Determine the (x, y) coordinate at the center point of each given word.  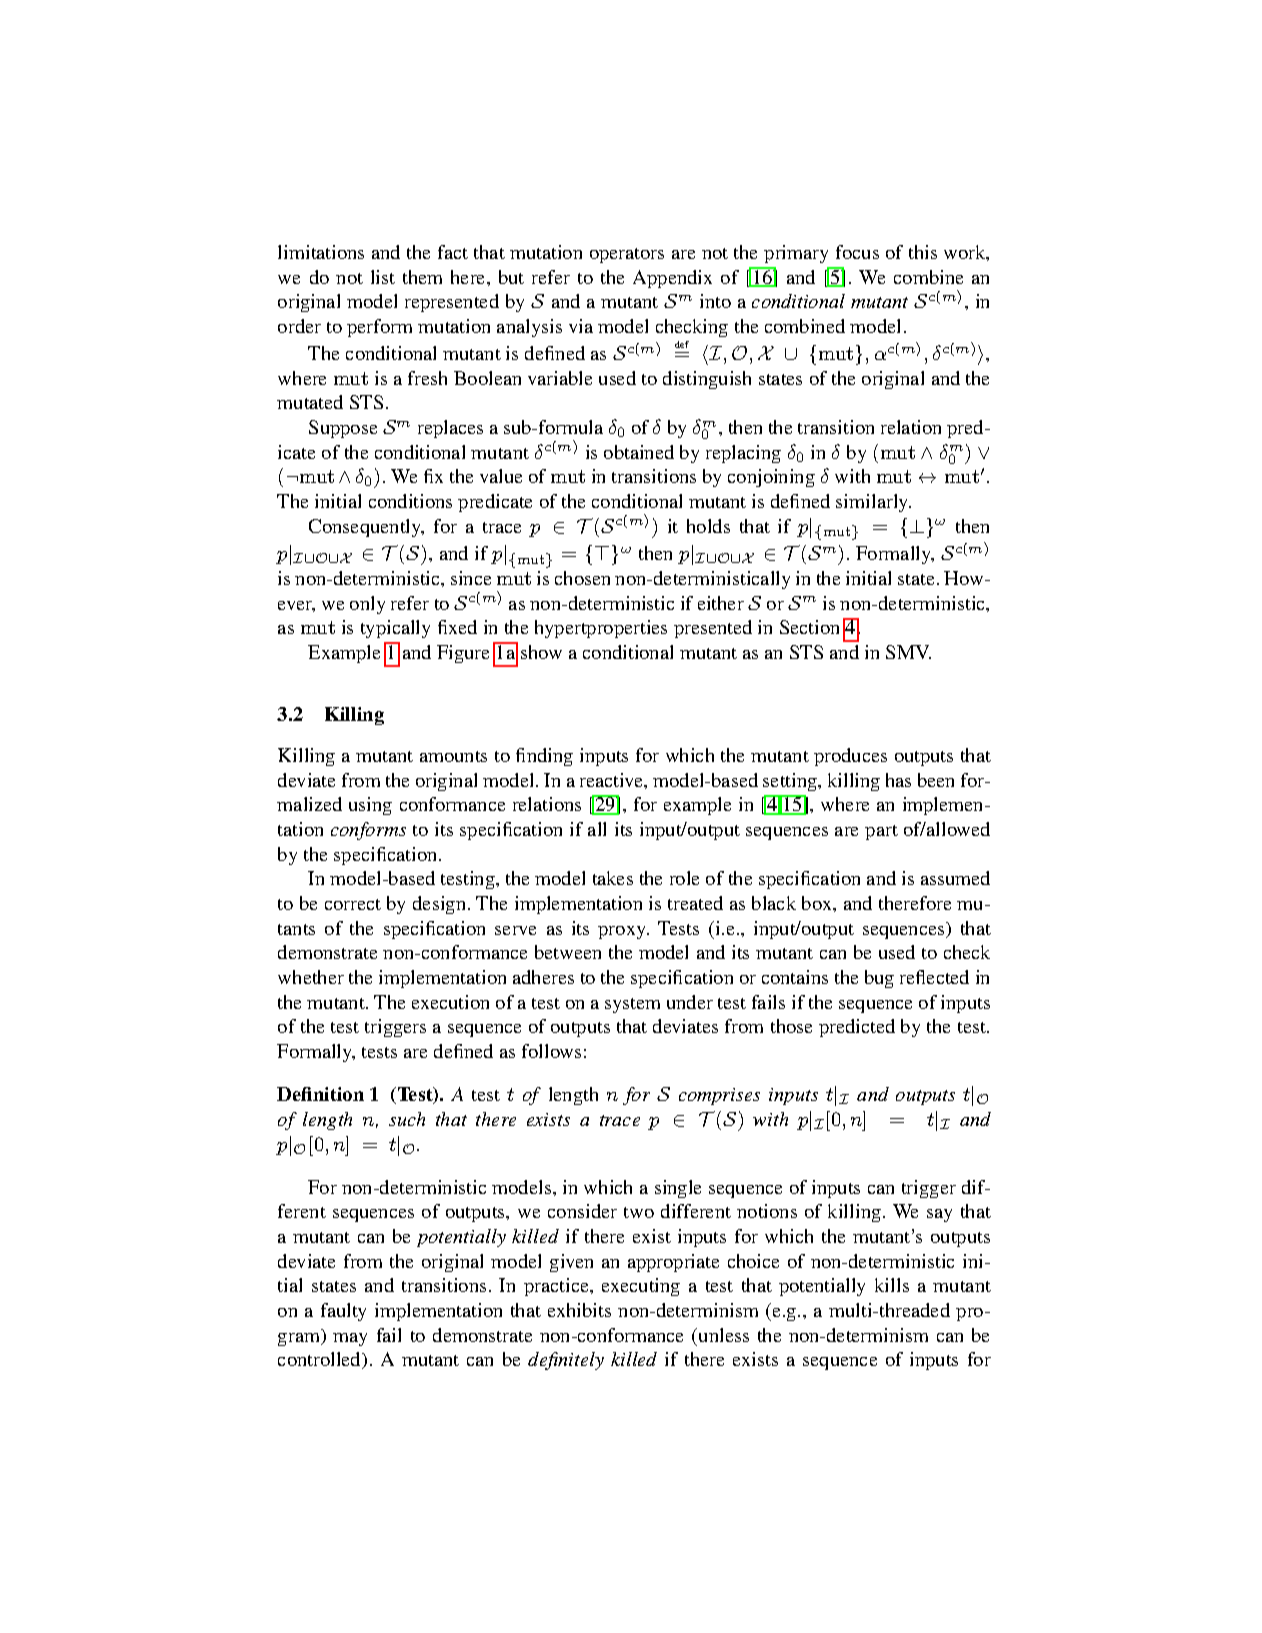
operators (627, 255)
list (383, 277)
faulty (343, 1312)
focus (857, 252)
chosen (582, 578)
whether (311, 977)
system (632, 1005)
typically (395, 629)
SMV (908, 652)
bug (879, 979)
